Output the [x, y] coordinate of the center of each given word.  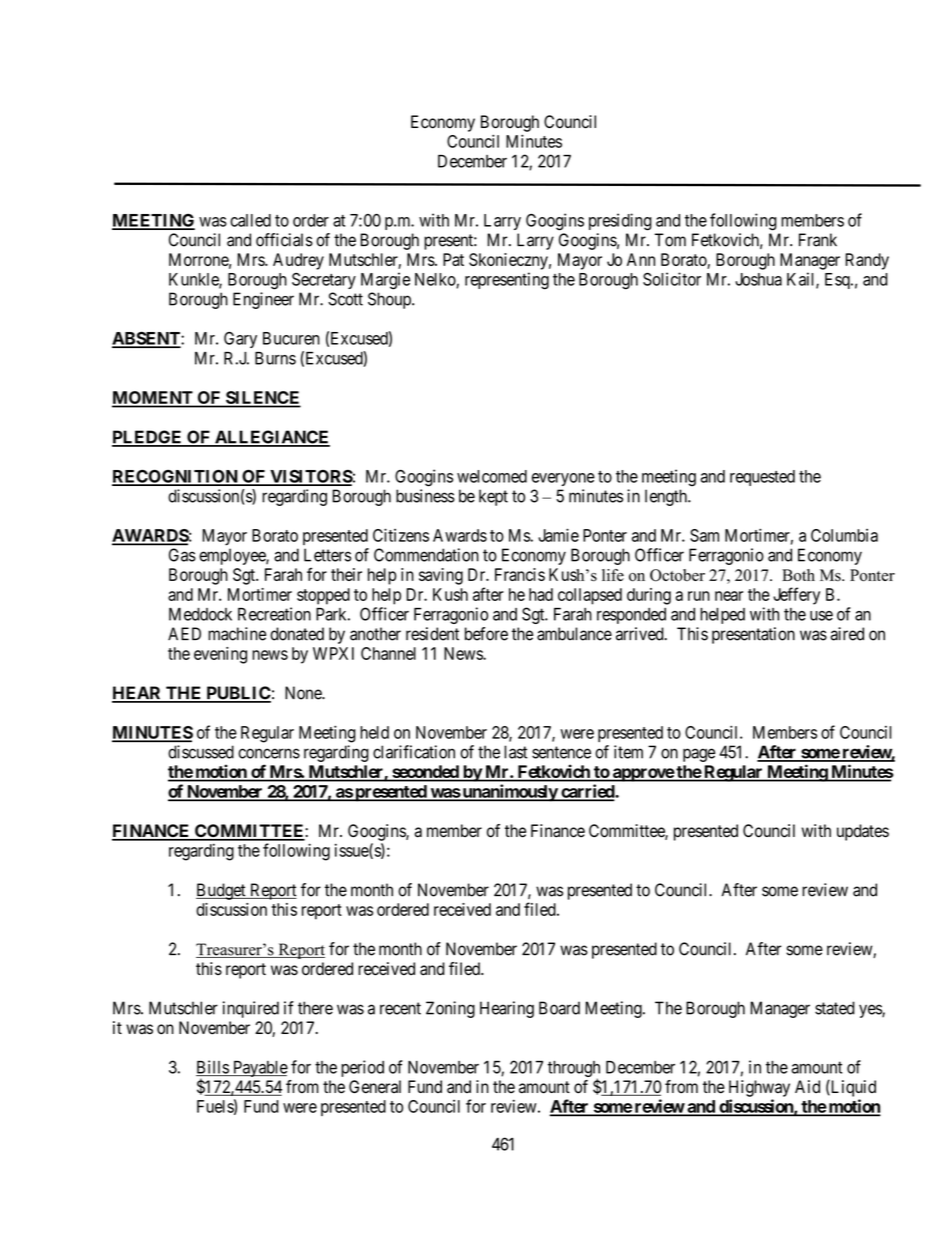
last [516, 752]
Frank [818, 240]
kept [493, 497]
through [574, 1070]
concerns [269, 753]
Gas [182, 555]
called [250, 220]
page [699, 755]
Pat [453, 259]
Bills [213, 1068]
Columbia [844, 535]
